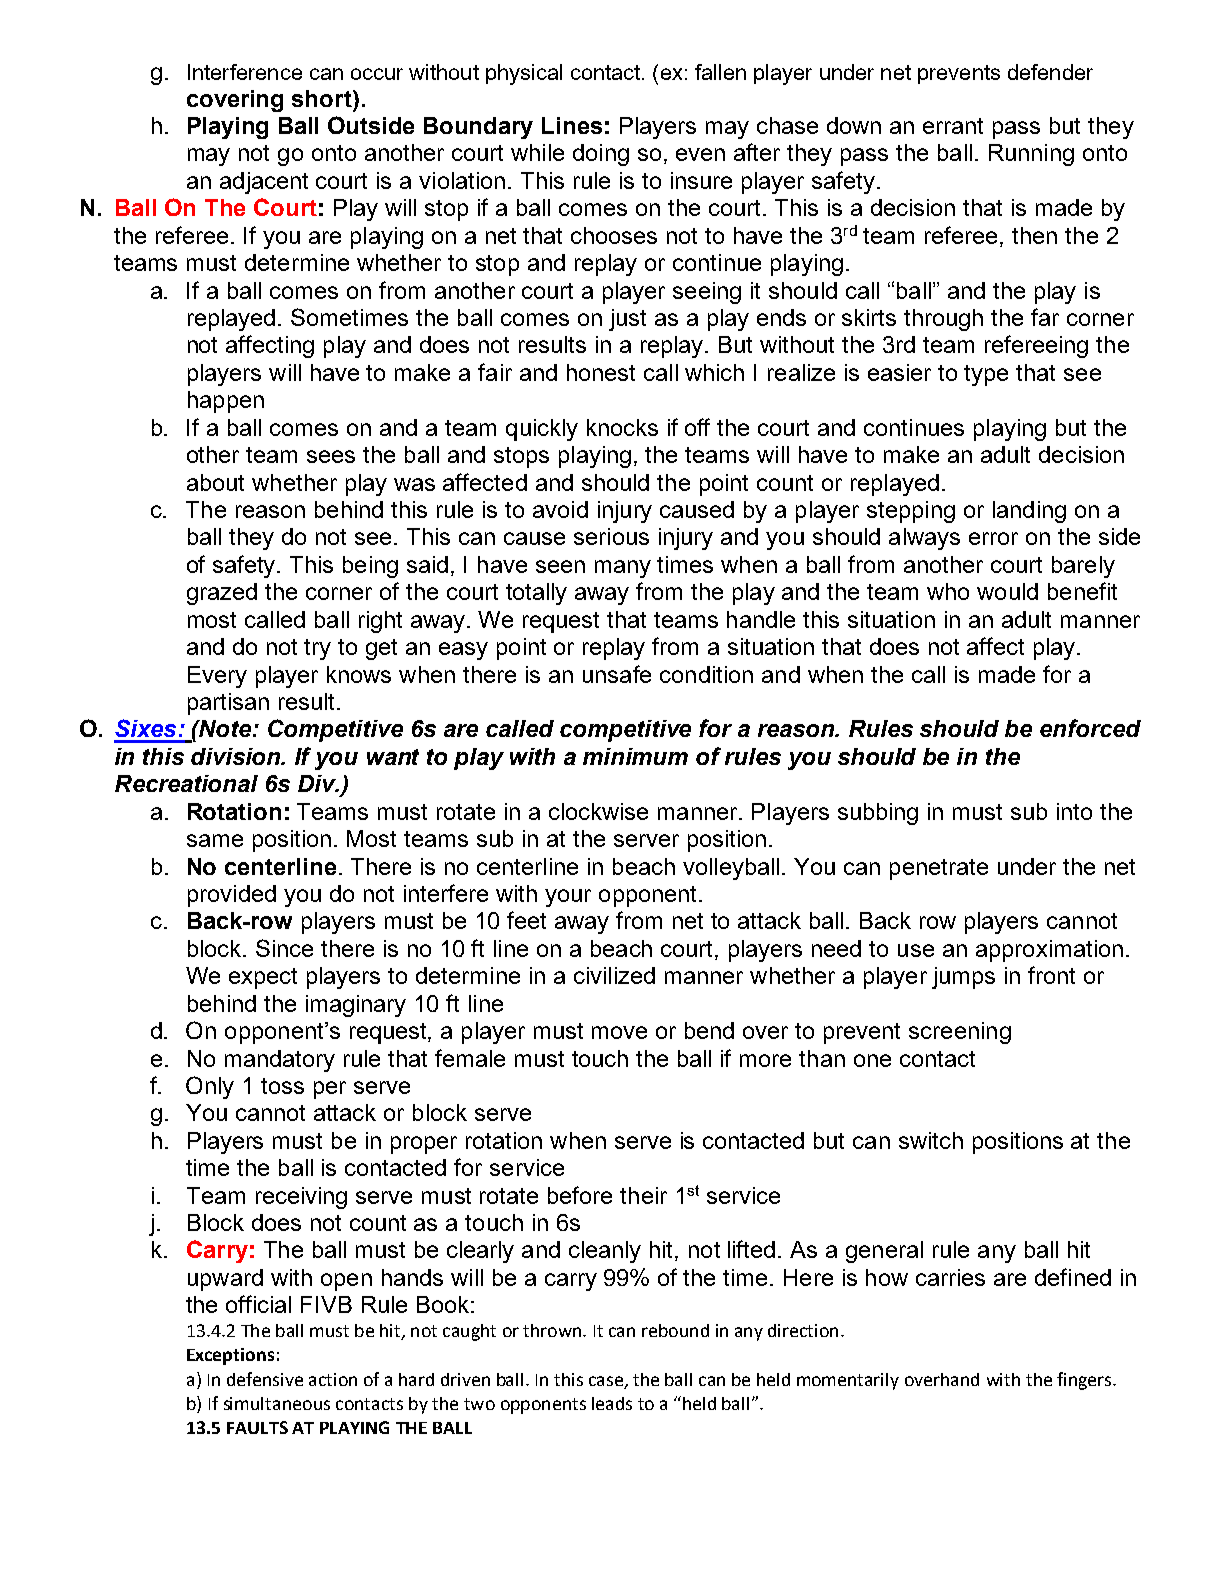 The height and width of the page is (1574, 1216). I want to click on move, so click(619, 1032).
